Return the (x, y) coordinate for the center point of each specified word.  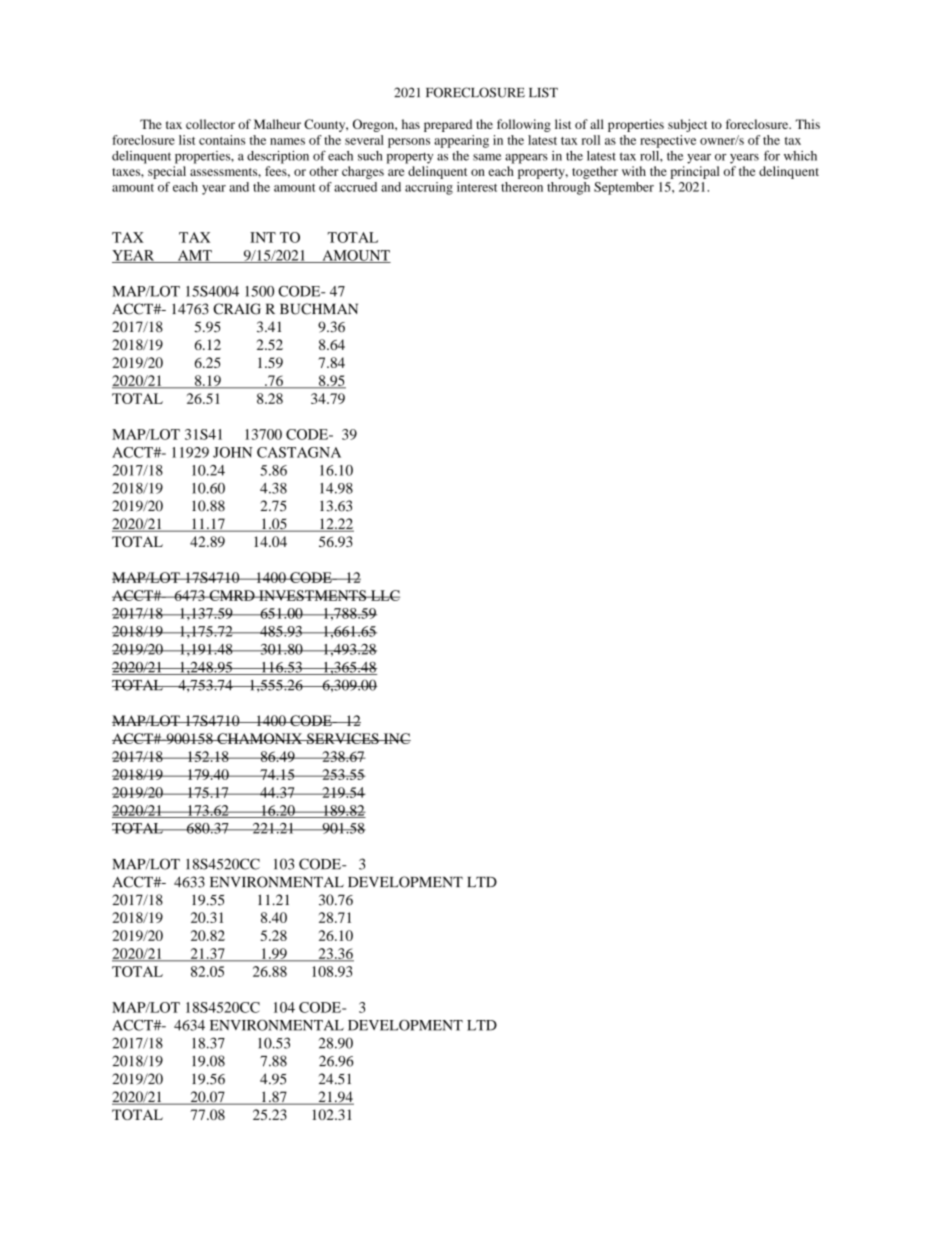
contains (222, 140)
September (624, 188)
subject (687, 125)
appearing (461, 141)
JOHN (233, 452)
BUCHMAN (319, 309)
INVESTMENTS (312, 595)
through (568, 188)
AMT (194, 256)
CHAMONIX (259, 738)
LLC (384, 595)
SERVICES (343, 738)
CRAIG (237, 309)
